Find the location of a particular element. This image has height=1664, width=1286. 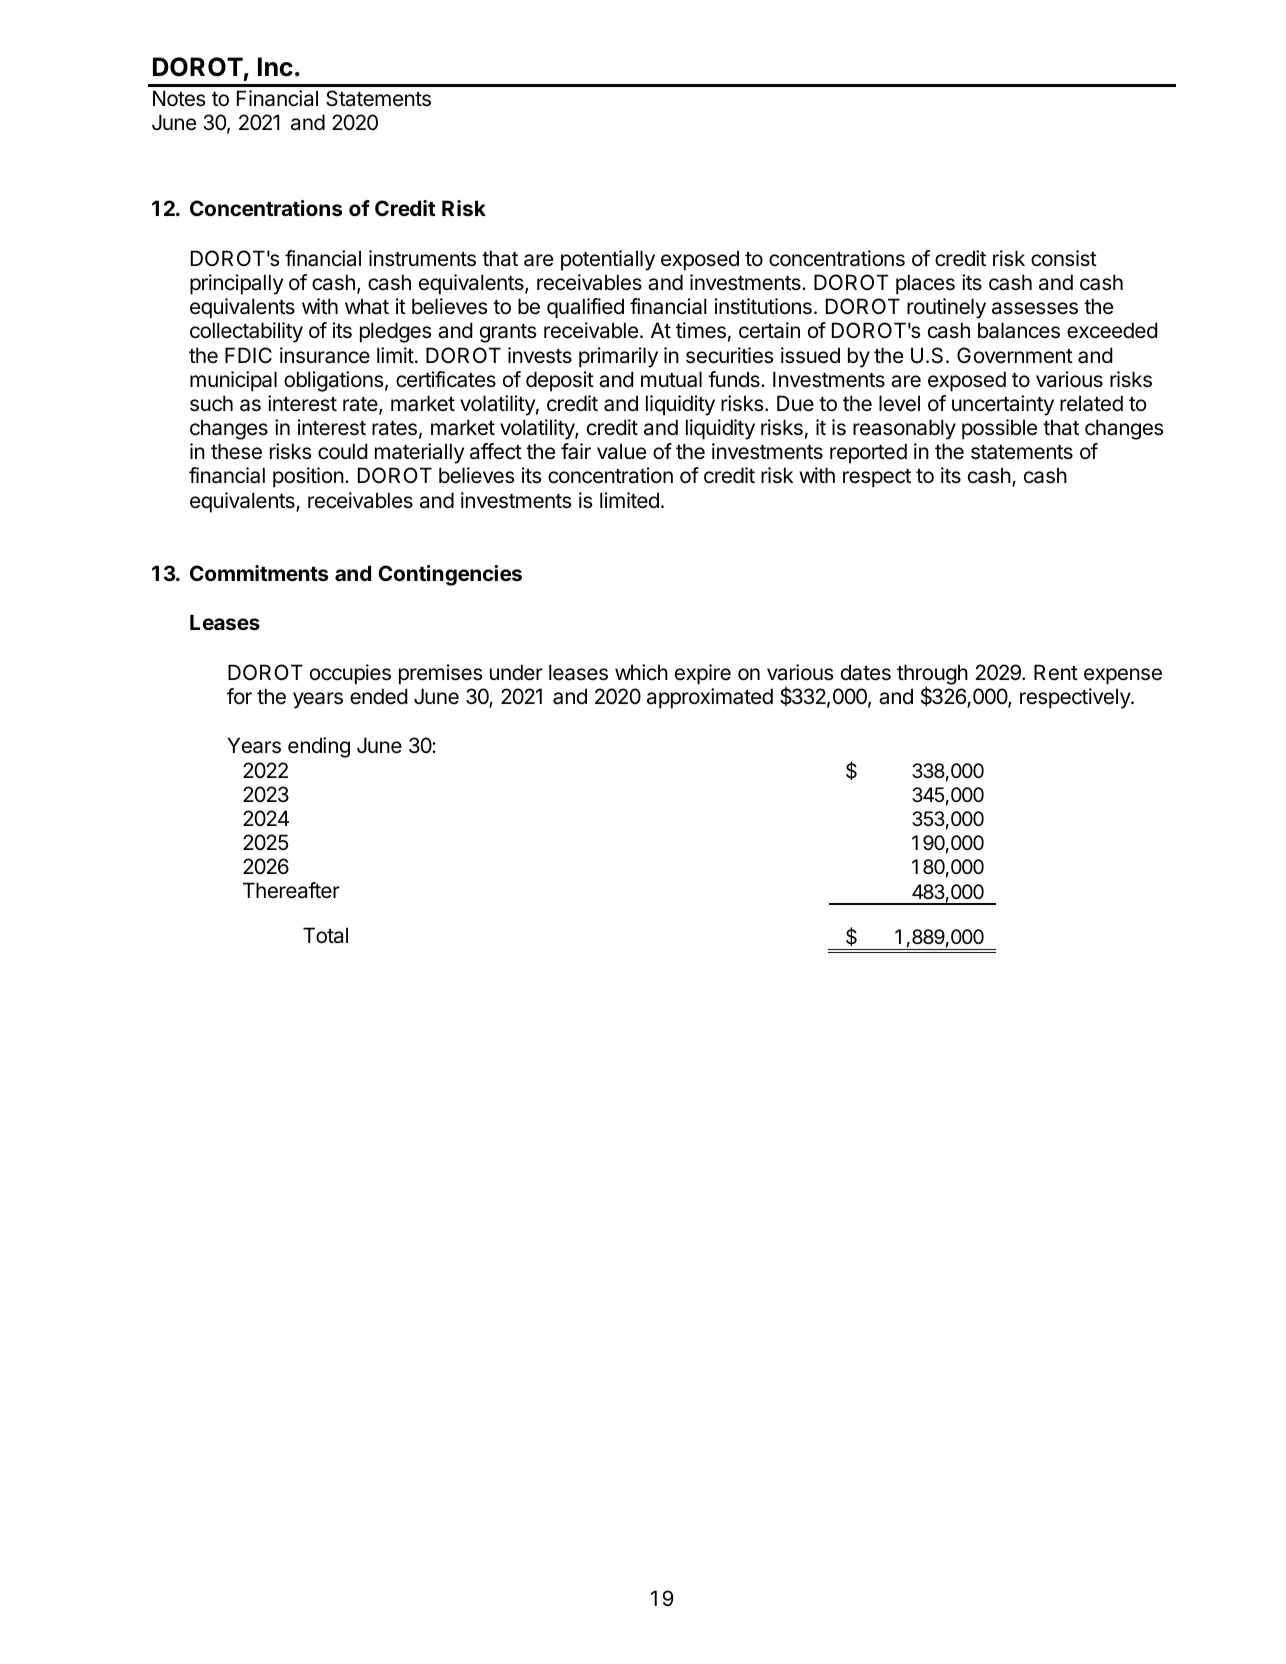

ending is located at coordinates (319, 747).
